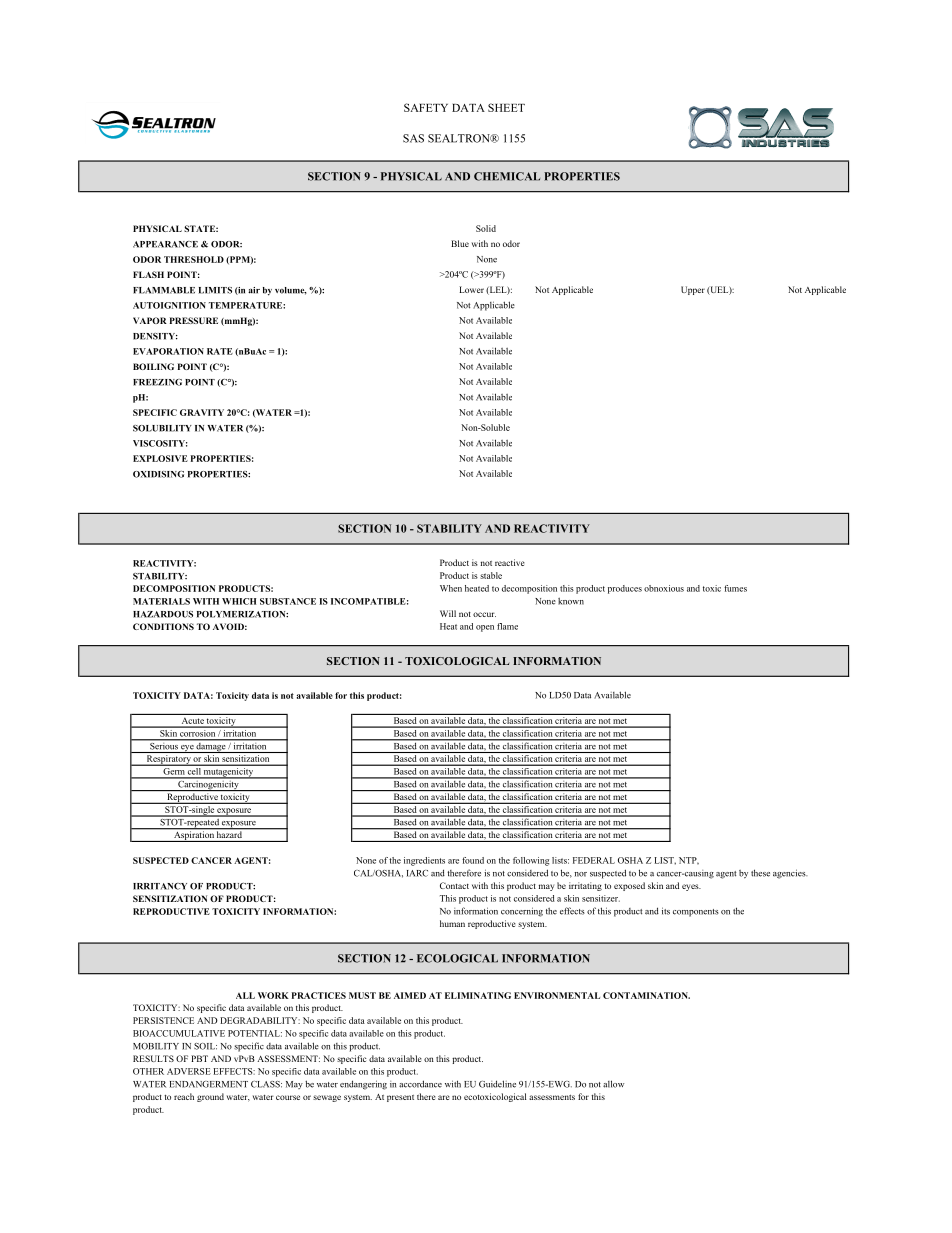  Describe the element at coordinates (189, 1071) in the image. I see `ADVERSE` at that location.
